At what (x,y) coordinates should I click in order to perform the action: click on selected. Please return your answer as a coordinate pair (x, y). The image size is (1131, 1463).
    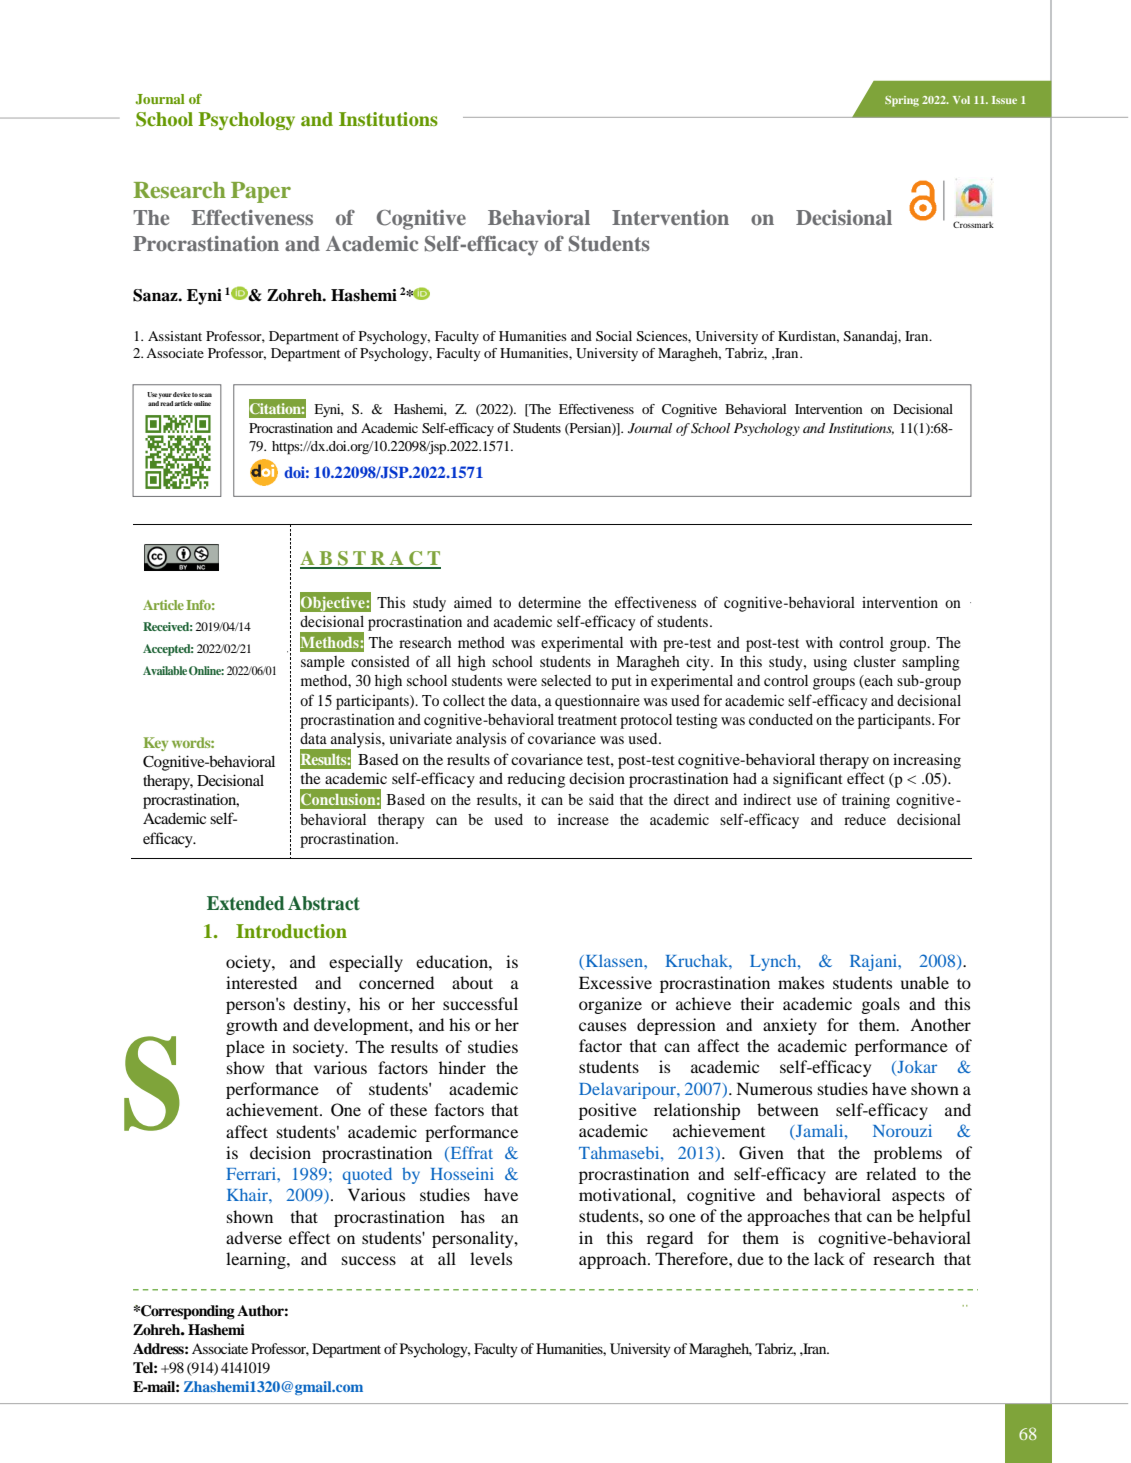
    Looking at the image, I should click on (566, 680).
